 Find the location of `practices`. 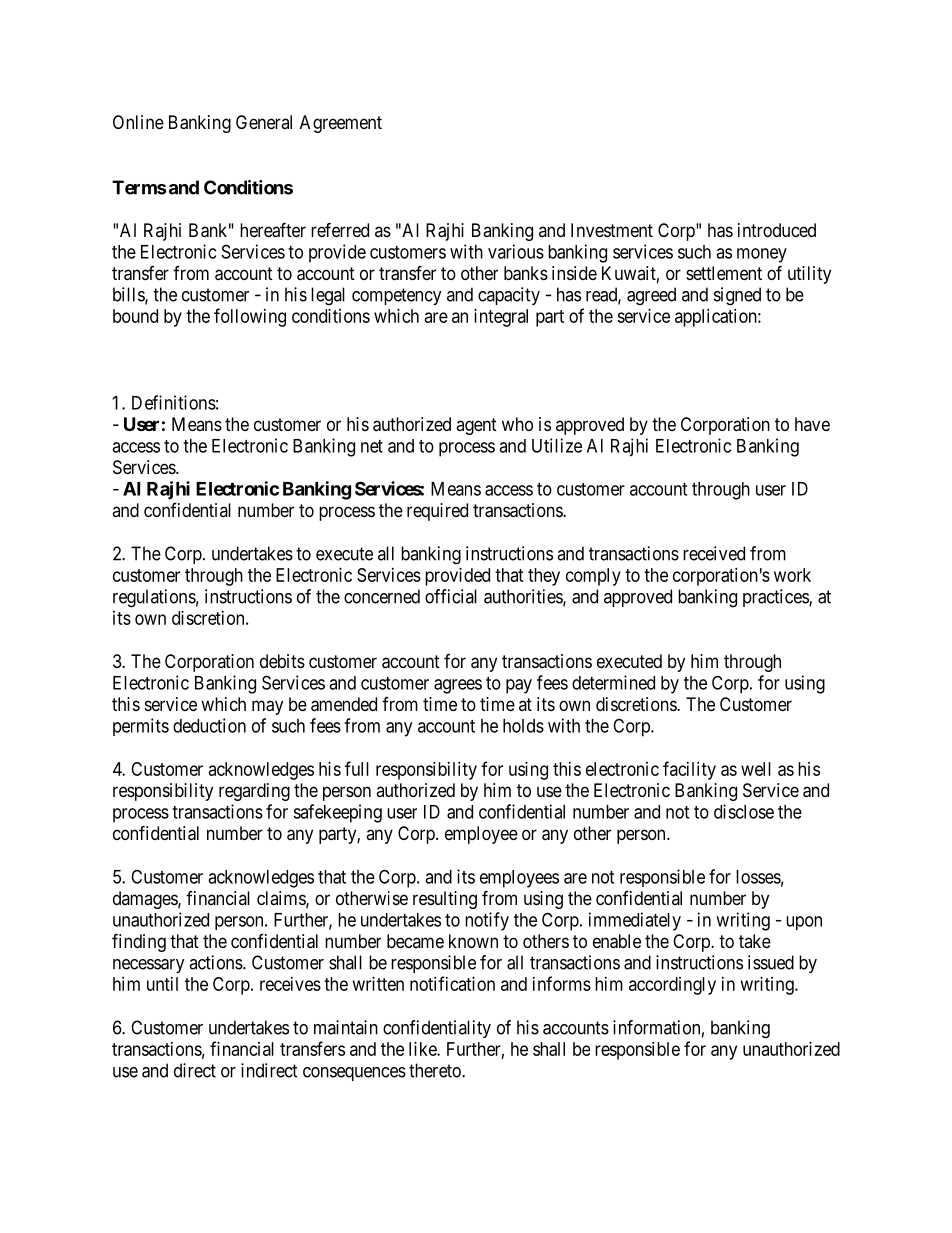

practices is located at coordinates (776, 598).
